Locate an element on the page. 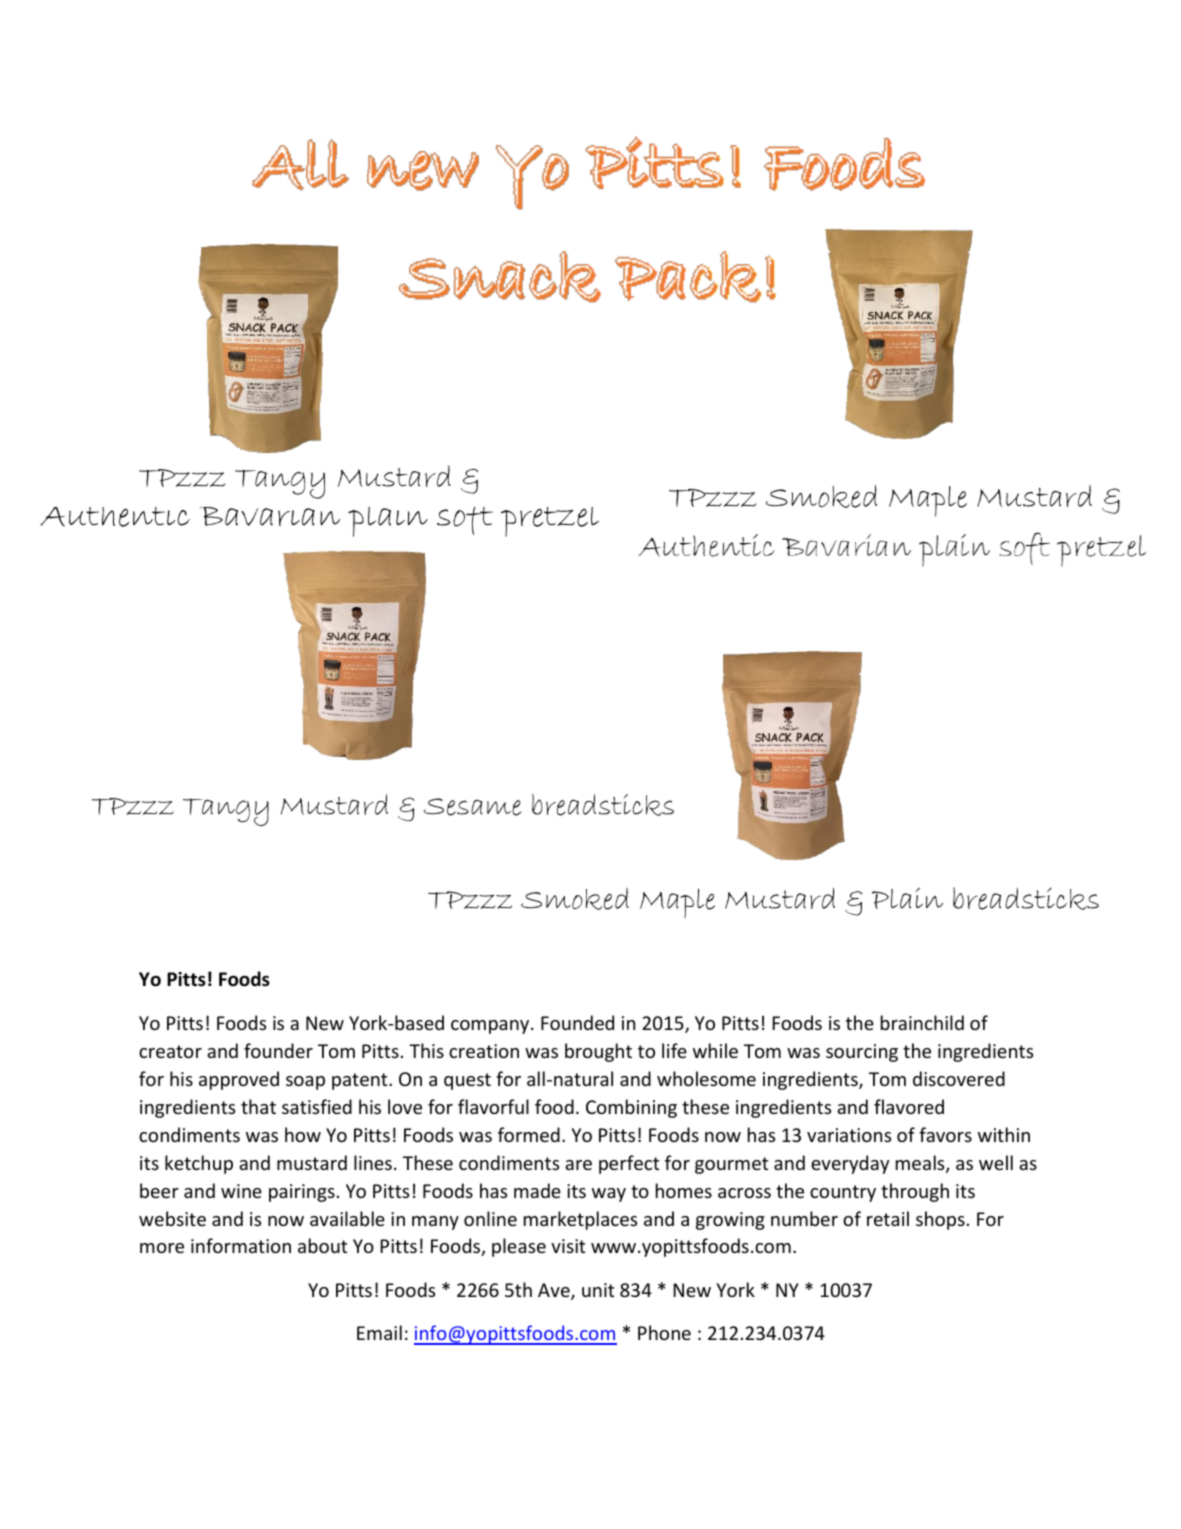  Founded is located at coordinates (577, 1022).
